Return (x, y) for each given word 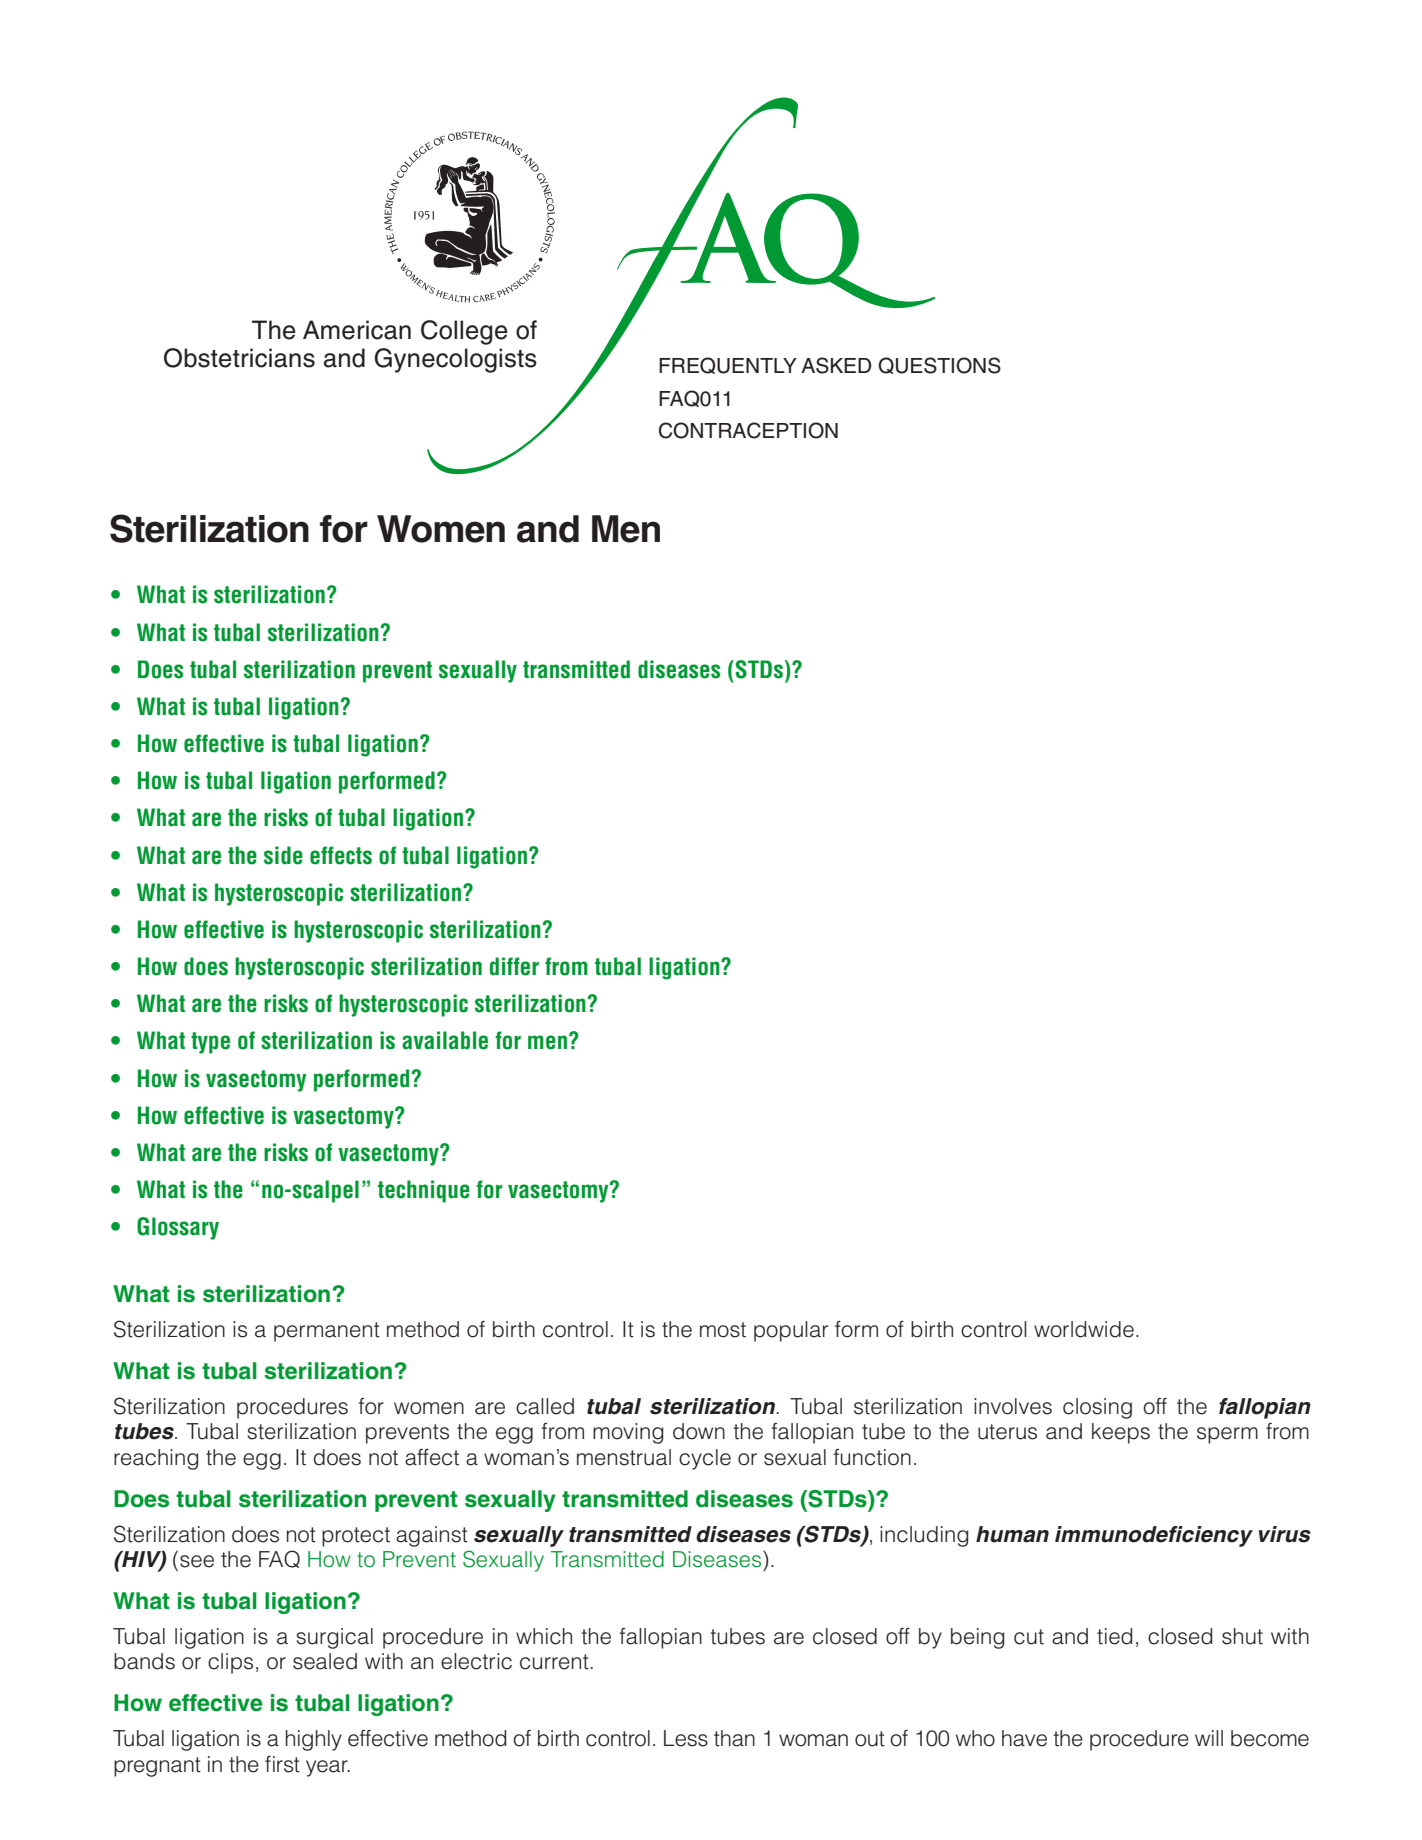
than (734, 1738)
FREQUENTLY (728, 365)
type (210, 1043)
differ (514, 966)
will (1209, 1738)
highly (314, 1740)
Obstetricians (239, 358)
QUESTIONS (939, 365)
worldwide (1084, 1329)
